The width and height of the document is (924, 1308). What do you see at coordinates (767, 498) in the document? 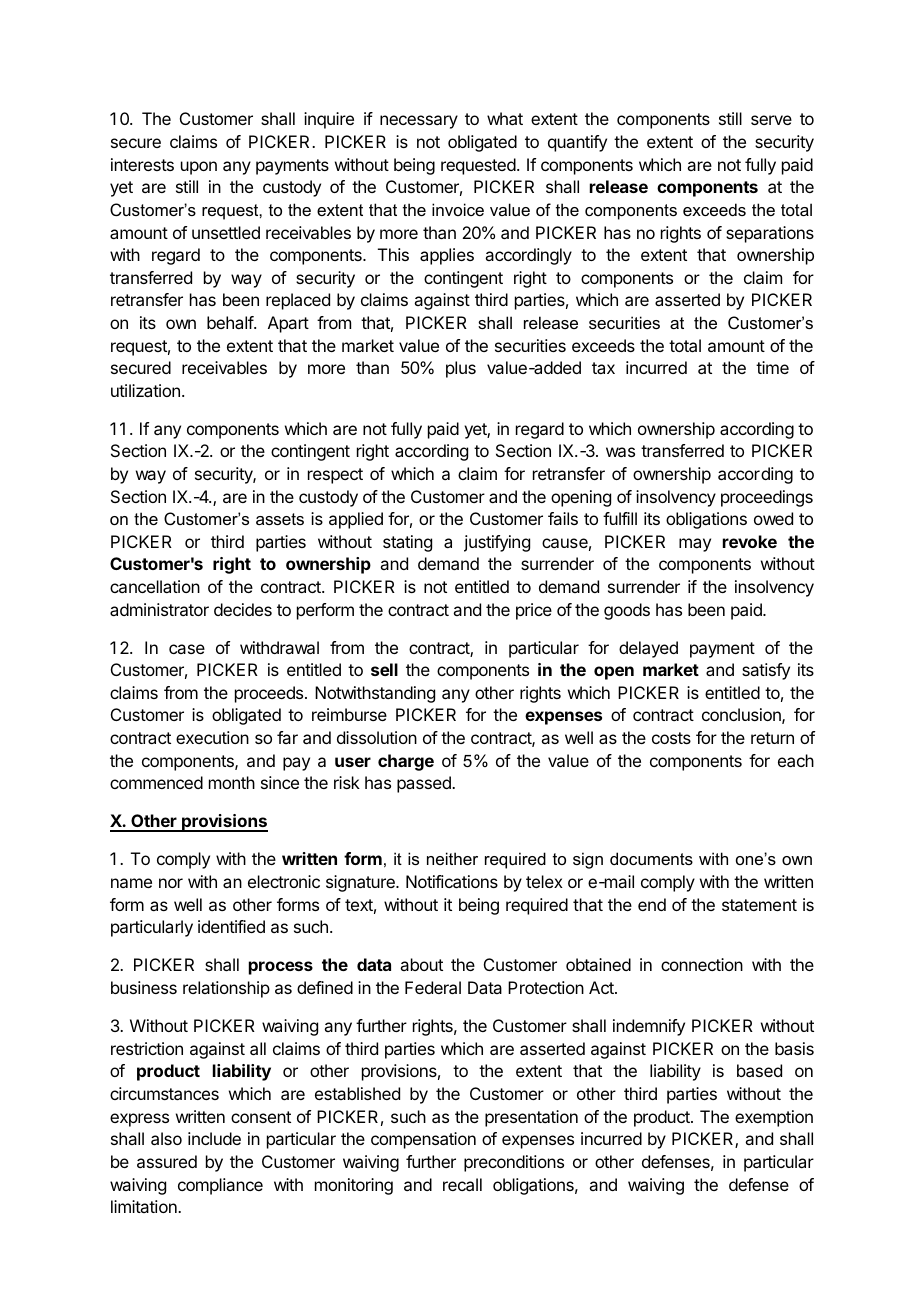
I see `proceedings` at bounding box center [767, 498].
